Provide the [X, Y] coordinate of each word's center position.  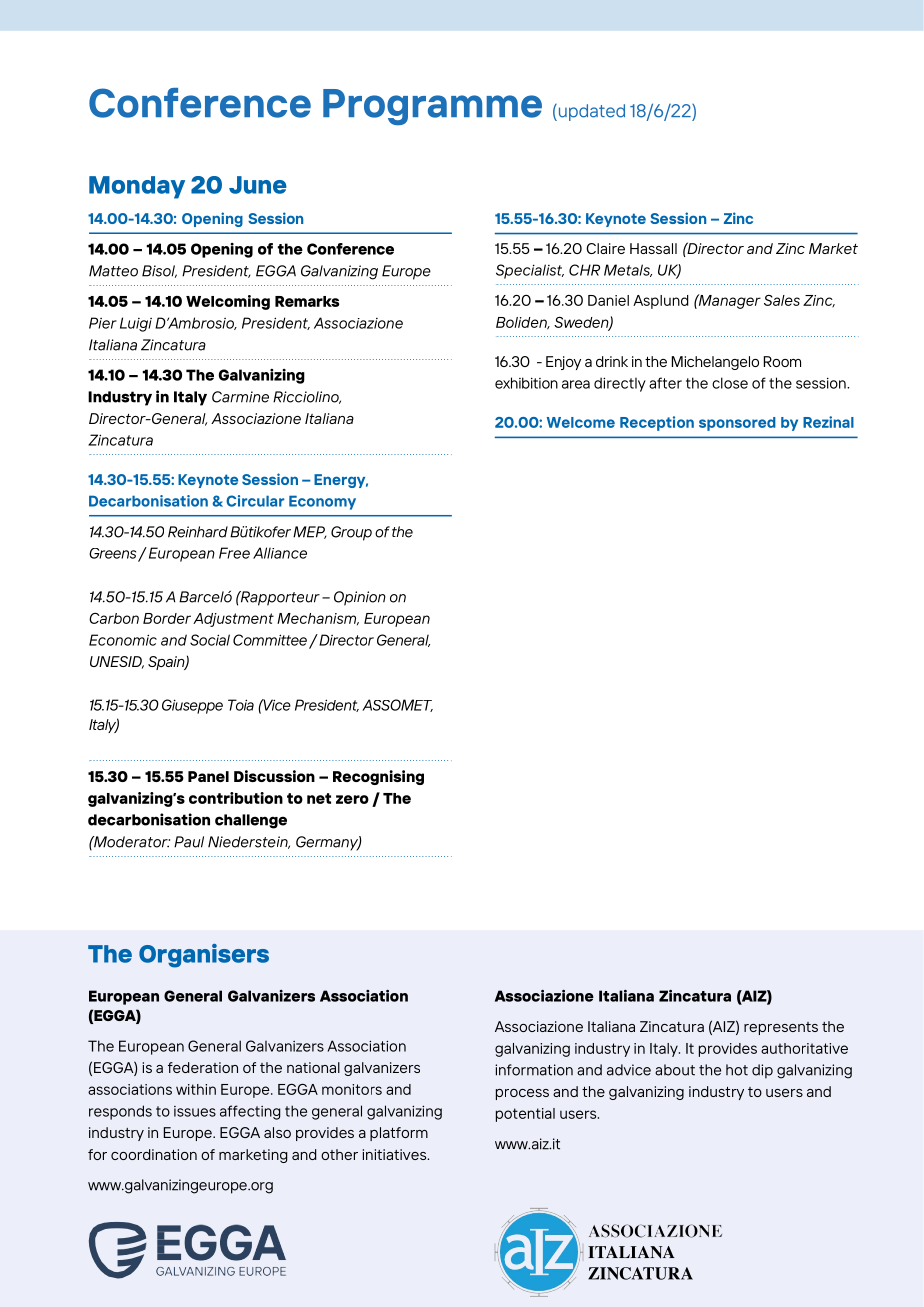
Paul [189, 842]
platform [399, 1134]
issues [195, 1111]
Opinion [360, 598]
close [730, 383]
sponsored [737, 424]
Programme [432, 107]
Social [210, 640]
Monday [137, 187]
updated [590, 112]
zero [352, 799]
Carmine [240, 397]
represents [781, 1028]
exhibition [526, 383]
